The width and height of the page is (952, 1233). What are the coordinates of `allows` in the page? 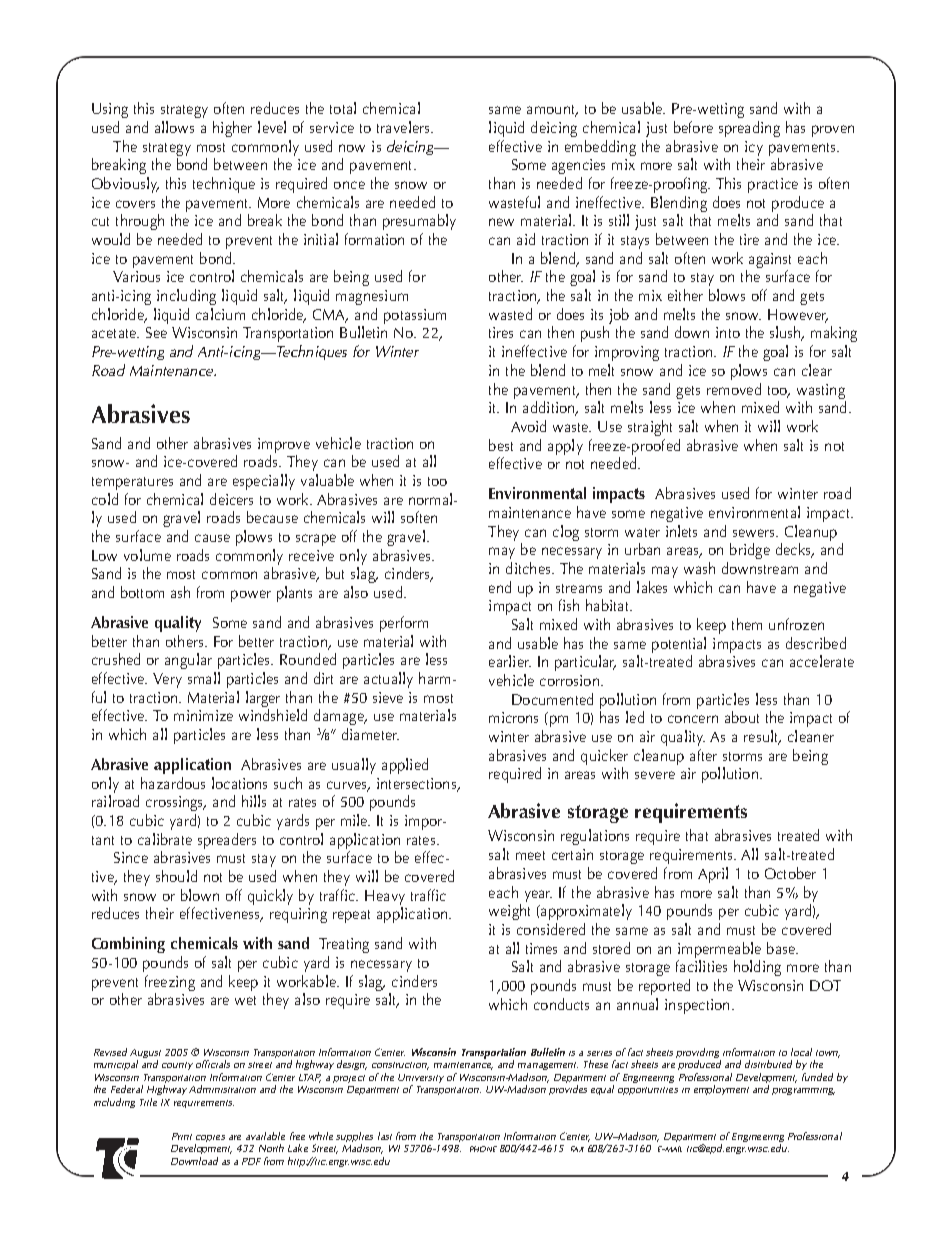 It's located at (174, 127).
